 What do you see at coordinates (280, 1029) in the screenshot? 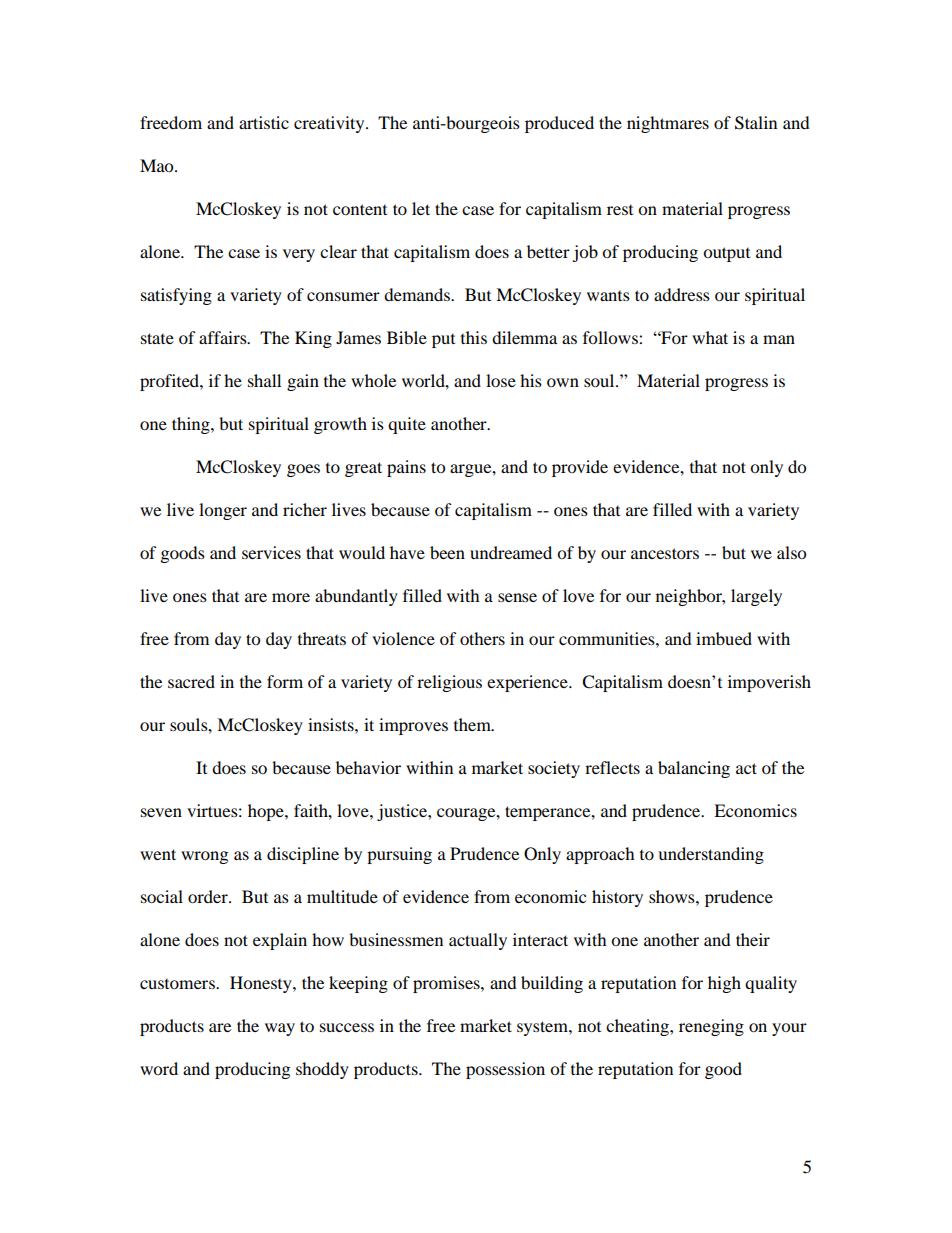
I see `way` at bounding box center [280, 1029].
